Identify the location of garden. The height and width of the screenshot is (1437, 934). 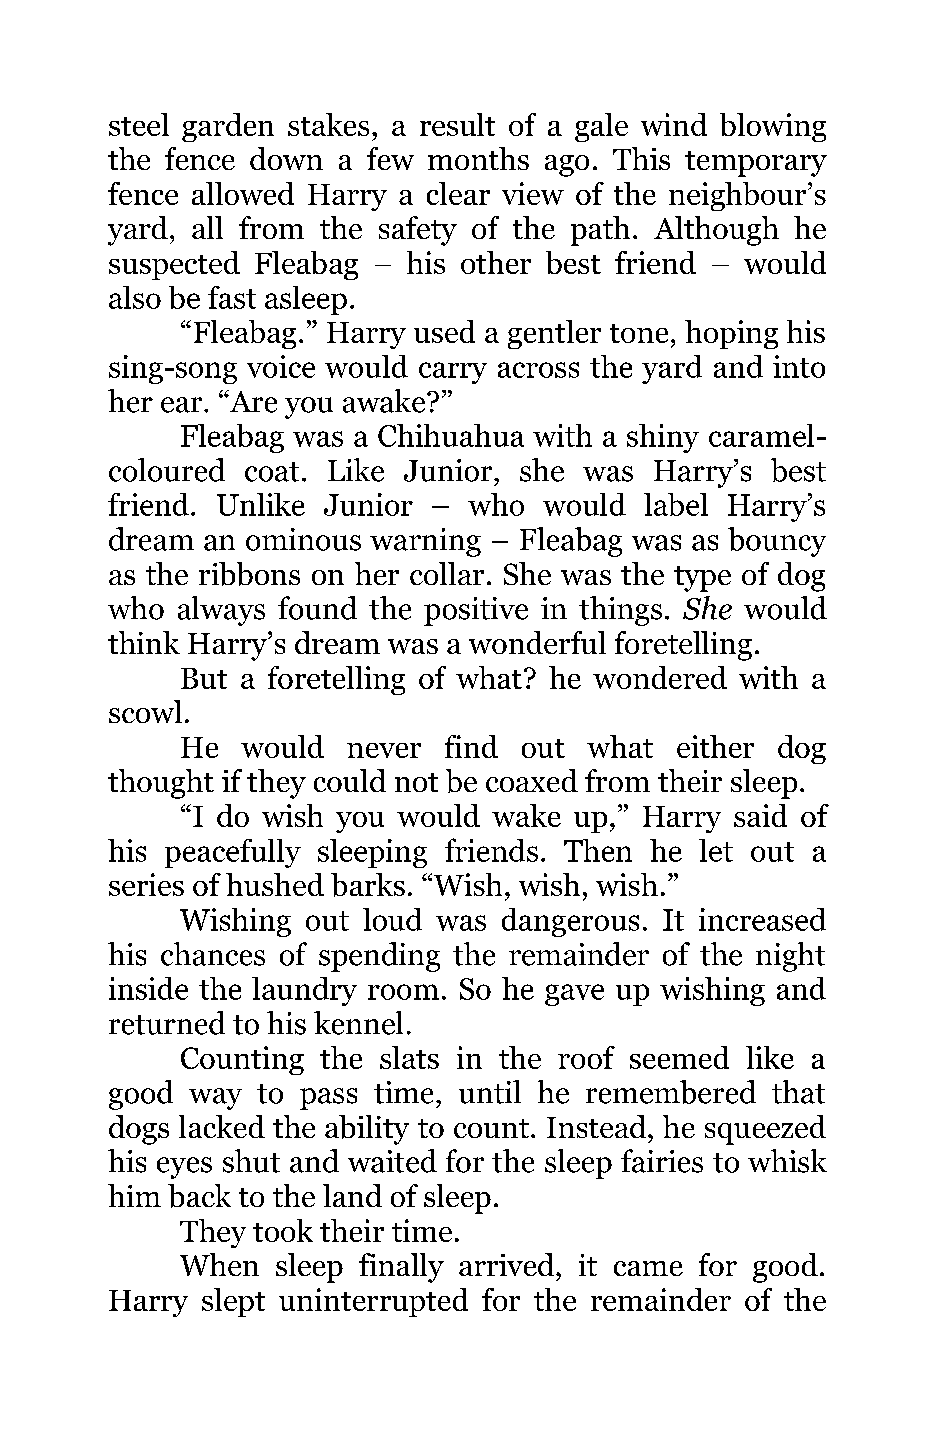
(228, 127).
